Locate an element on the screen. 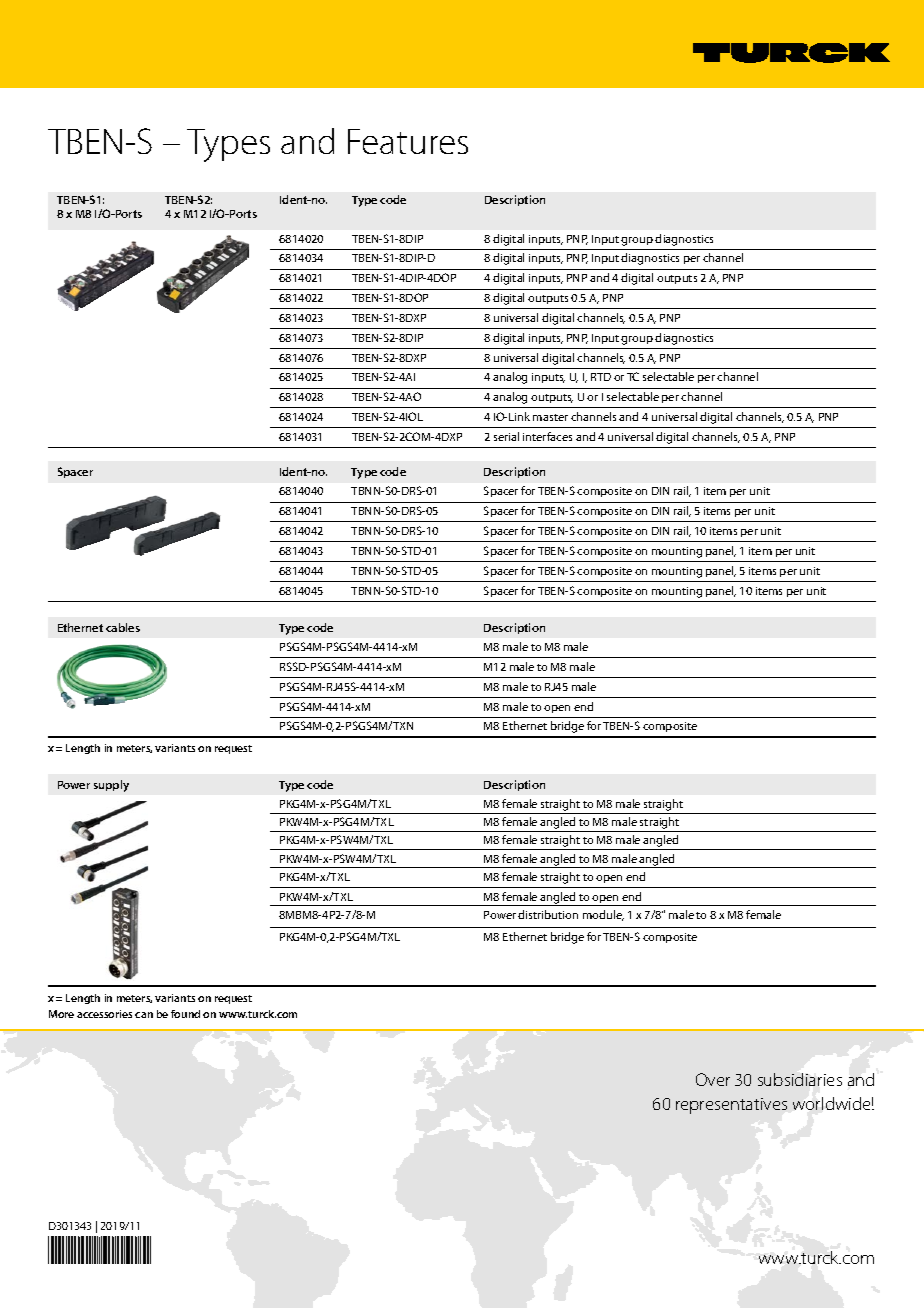 The width and height of the screenshot is (924, 1308). Over is located at coordinates (713, 1079).
